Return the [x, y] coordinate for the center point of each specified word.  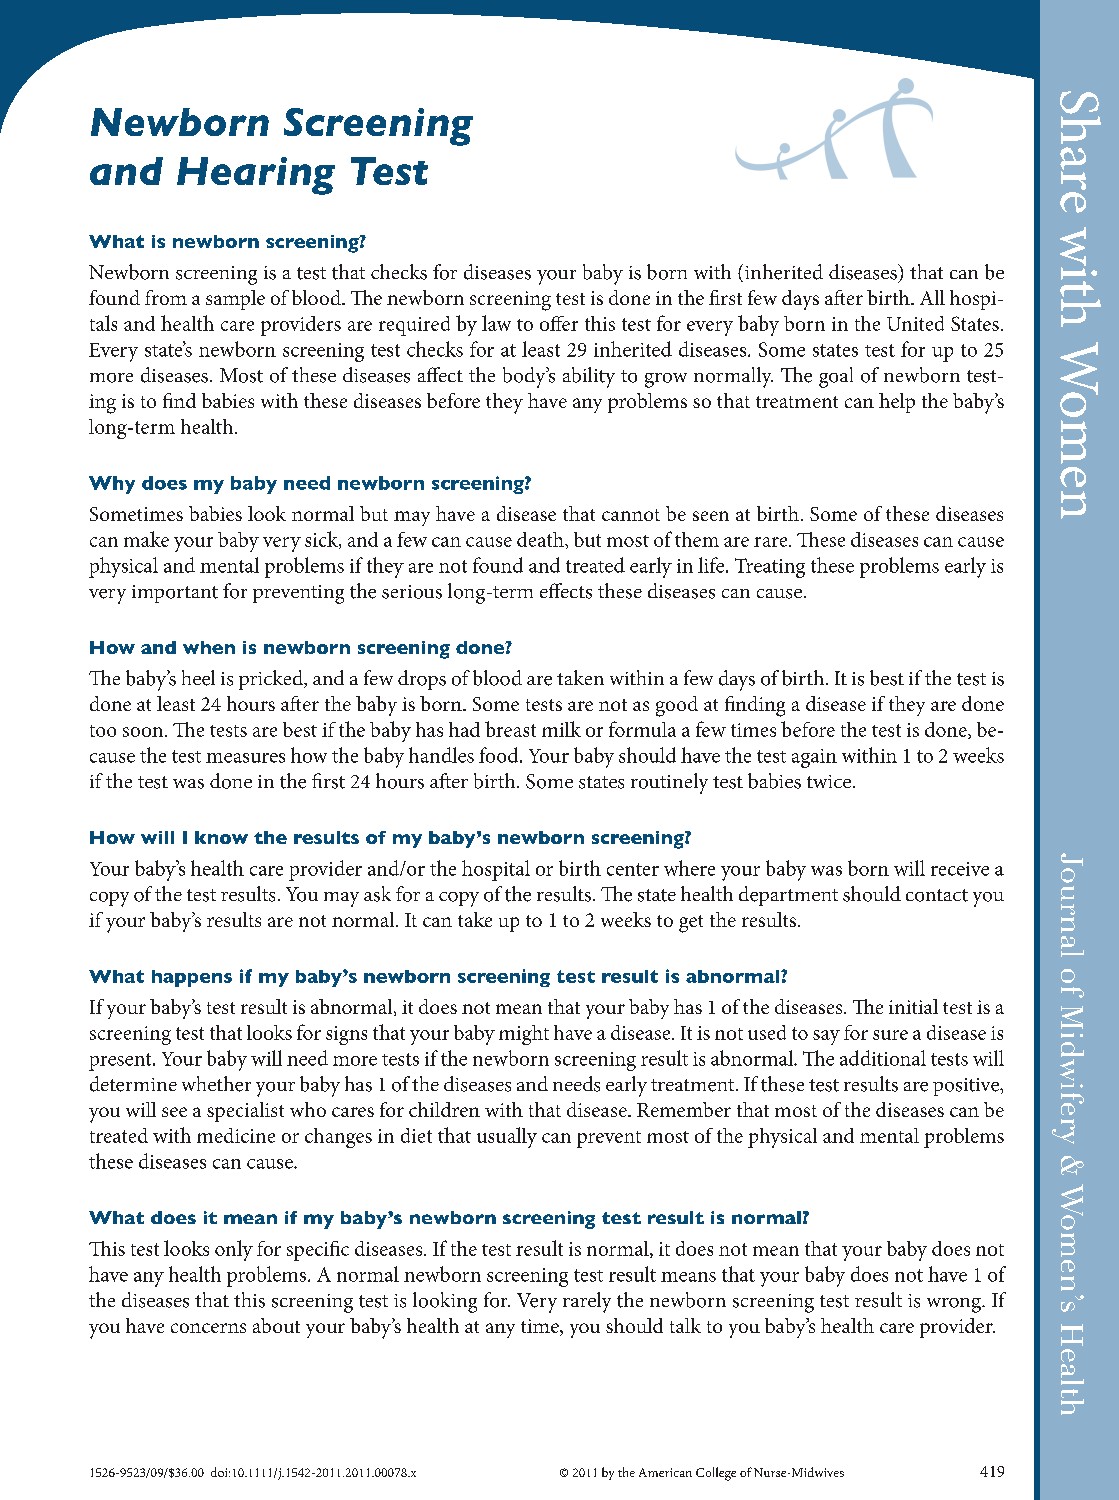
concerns [208, 1328]
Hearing [256, 176]
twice [829, 781]
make [146, 539]
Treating [770, 568]
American [665, 1472]
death [541, 539]
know [221, 837]
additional [883, 1058]
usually [507, 1137]
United [915, 323]
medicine [236, 1135]
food [500, 755]
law [496, 323]
